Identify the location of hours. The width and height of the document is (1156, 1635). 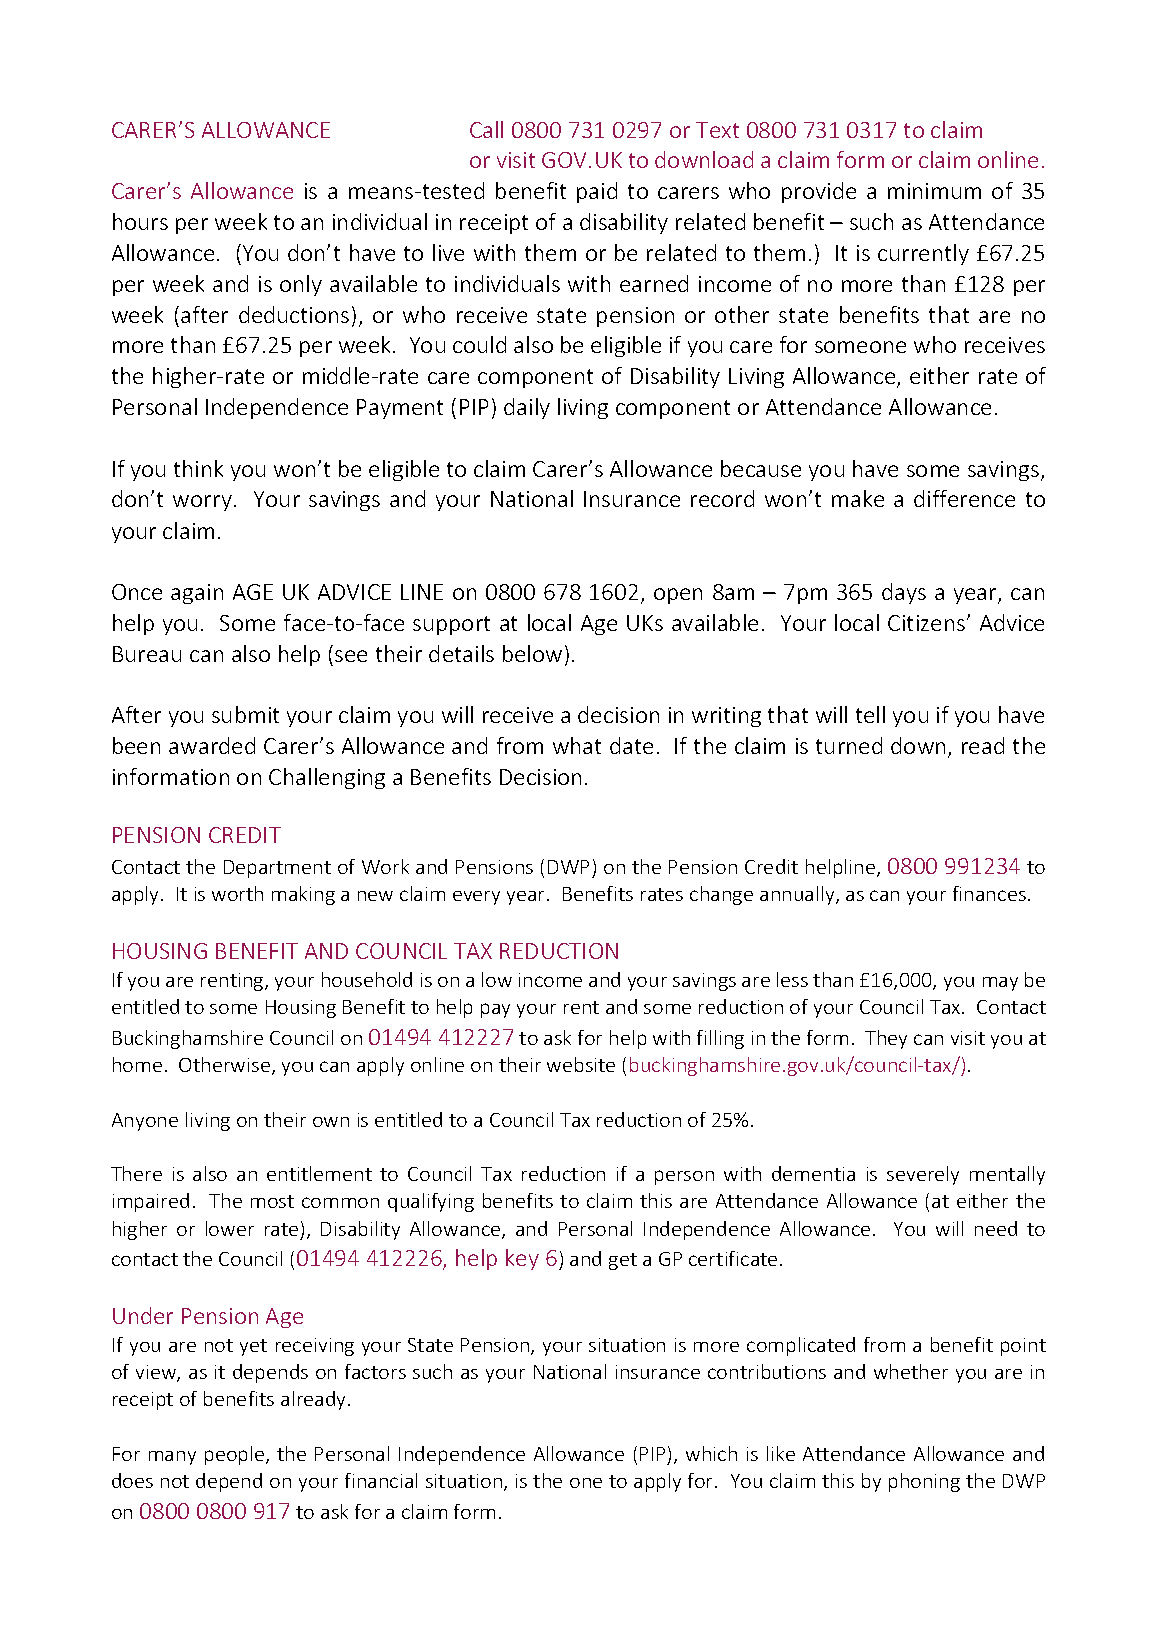
(140, 221).
